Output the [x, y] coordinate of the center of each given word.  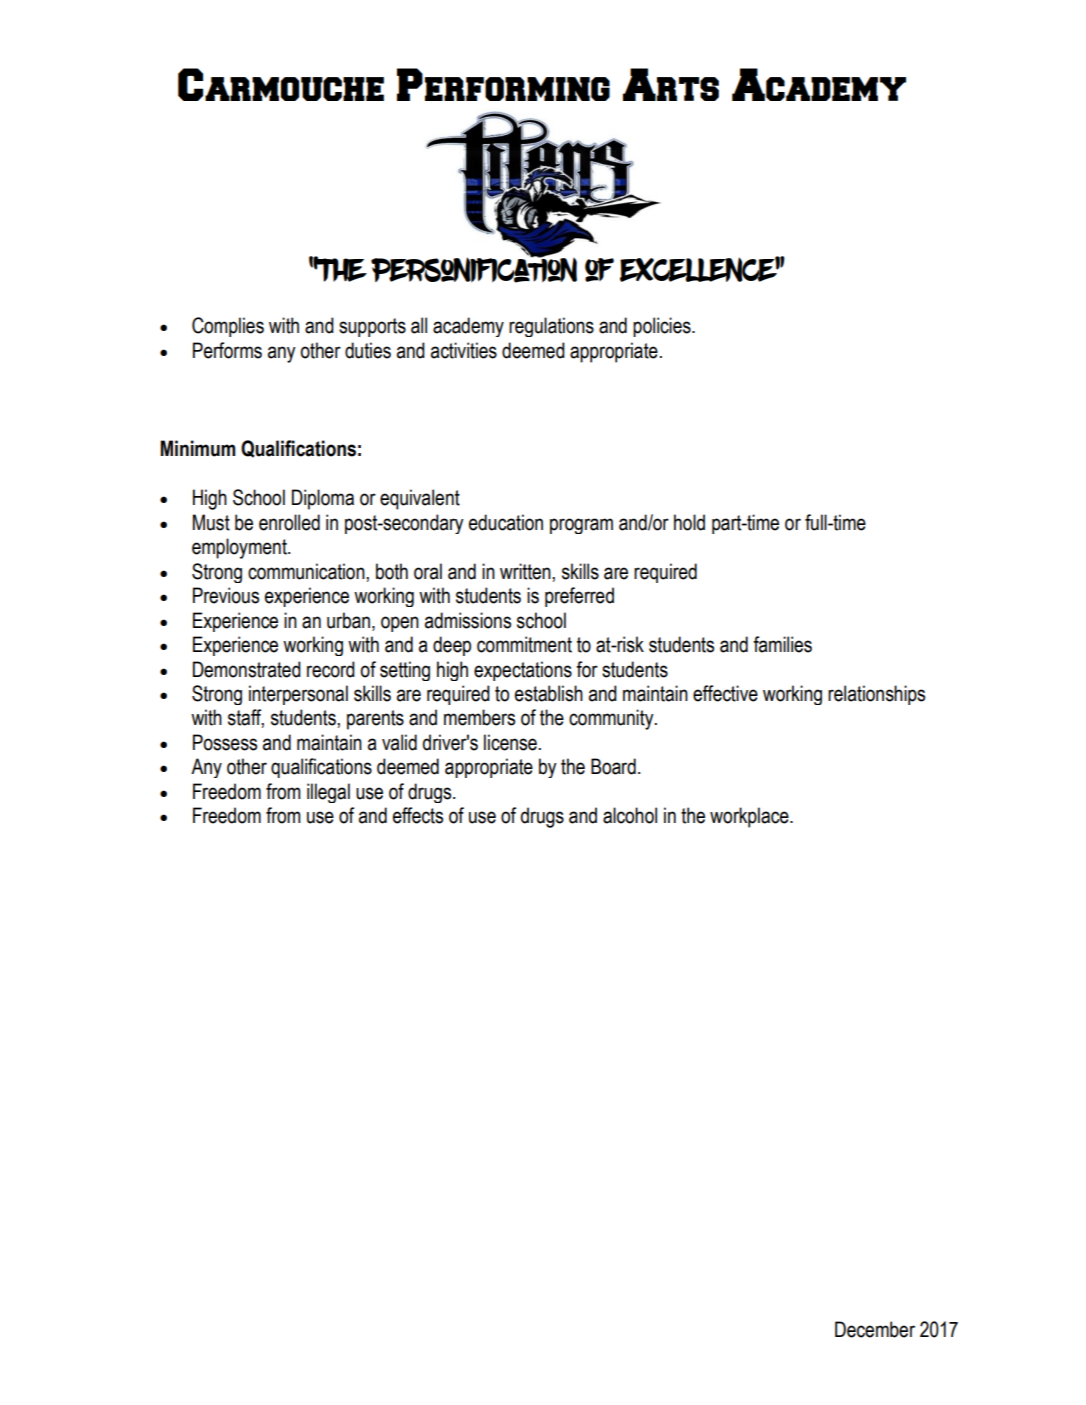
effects [418, 815]
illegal [328, 793]
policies [663, 327]
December [875, 1329]
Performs [227, 350]
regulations [551, 327]
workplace [750, 817]
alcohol [630, 815]
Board [613, 766]
